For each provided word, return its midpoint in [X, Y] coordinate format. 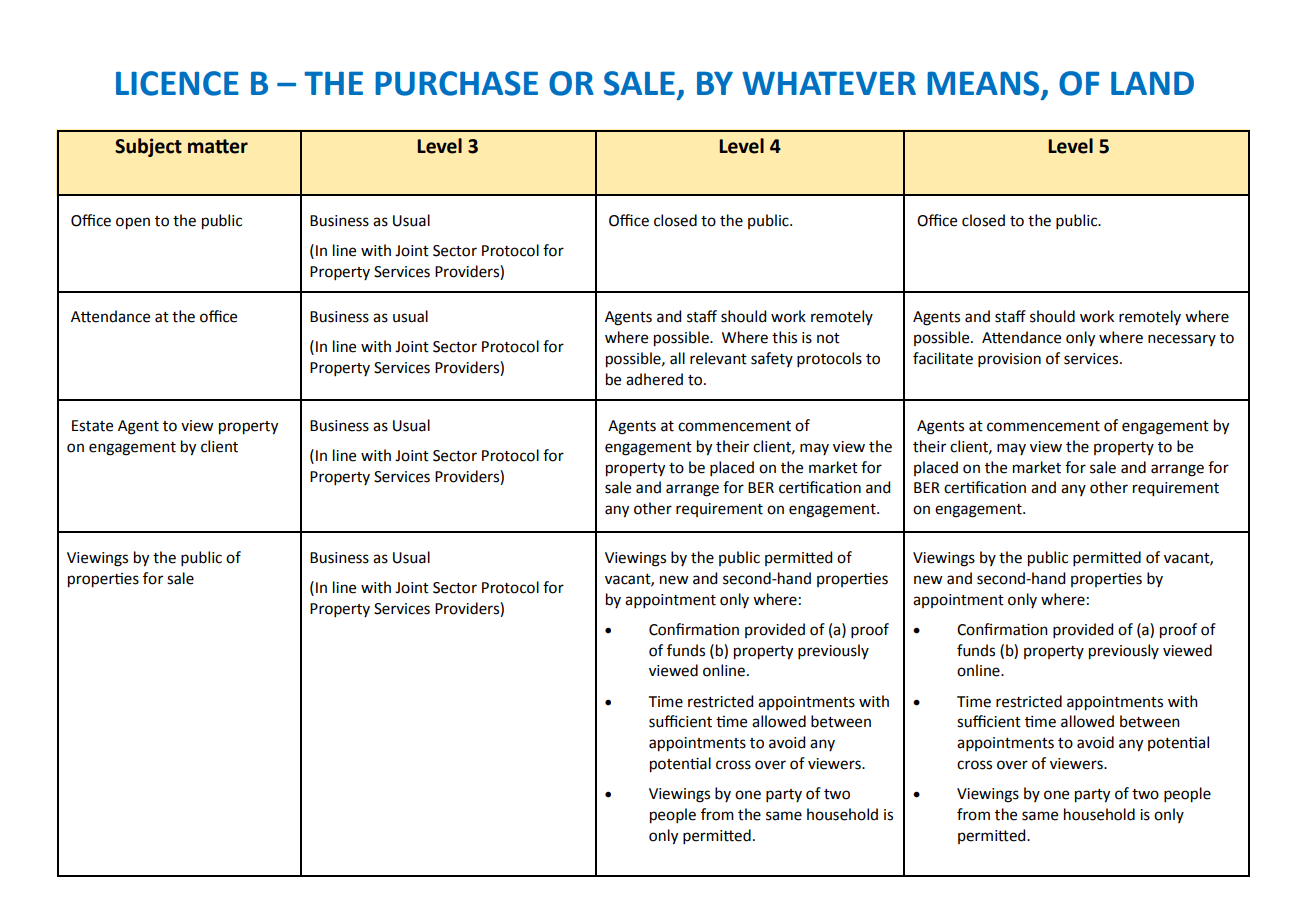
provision [1009, 360]
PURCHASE [456, 83]
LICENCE [177, 83]
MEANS [983, 83]
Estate [92, 426]
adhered [654, 379]
